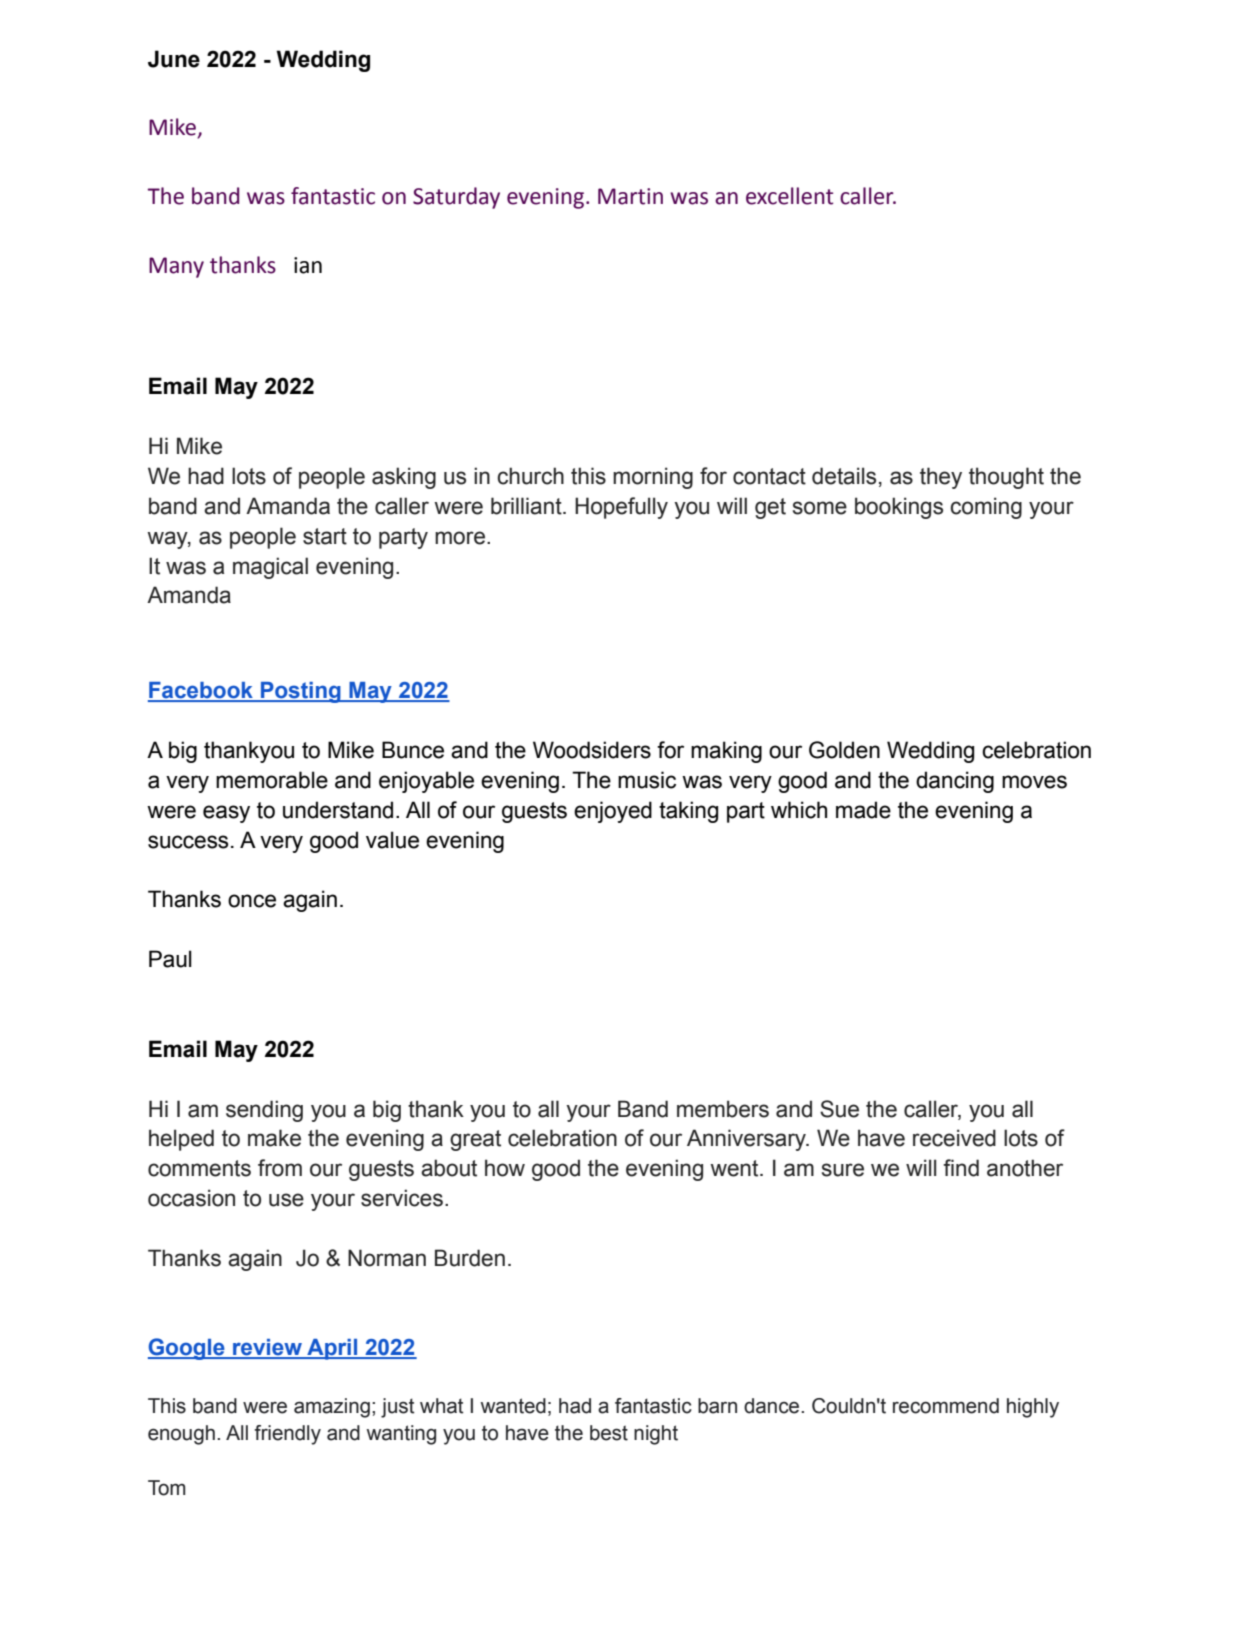 This screenshot has width=1256, height=1626. Describe the element at coordinates (946, 1406) in the screenshot. I see `recommend` at that location.
